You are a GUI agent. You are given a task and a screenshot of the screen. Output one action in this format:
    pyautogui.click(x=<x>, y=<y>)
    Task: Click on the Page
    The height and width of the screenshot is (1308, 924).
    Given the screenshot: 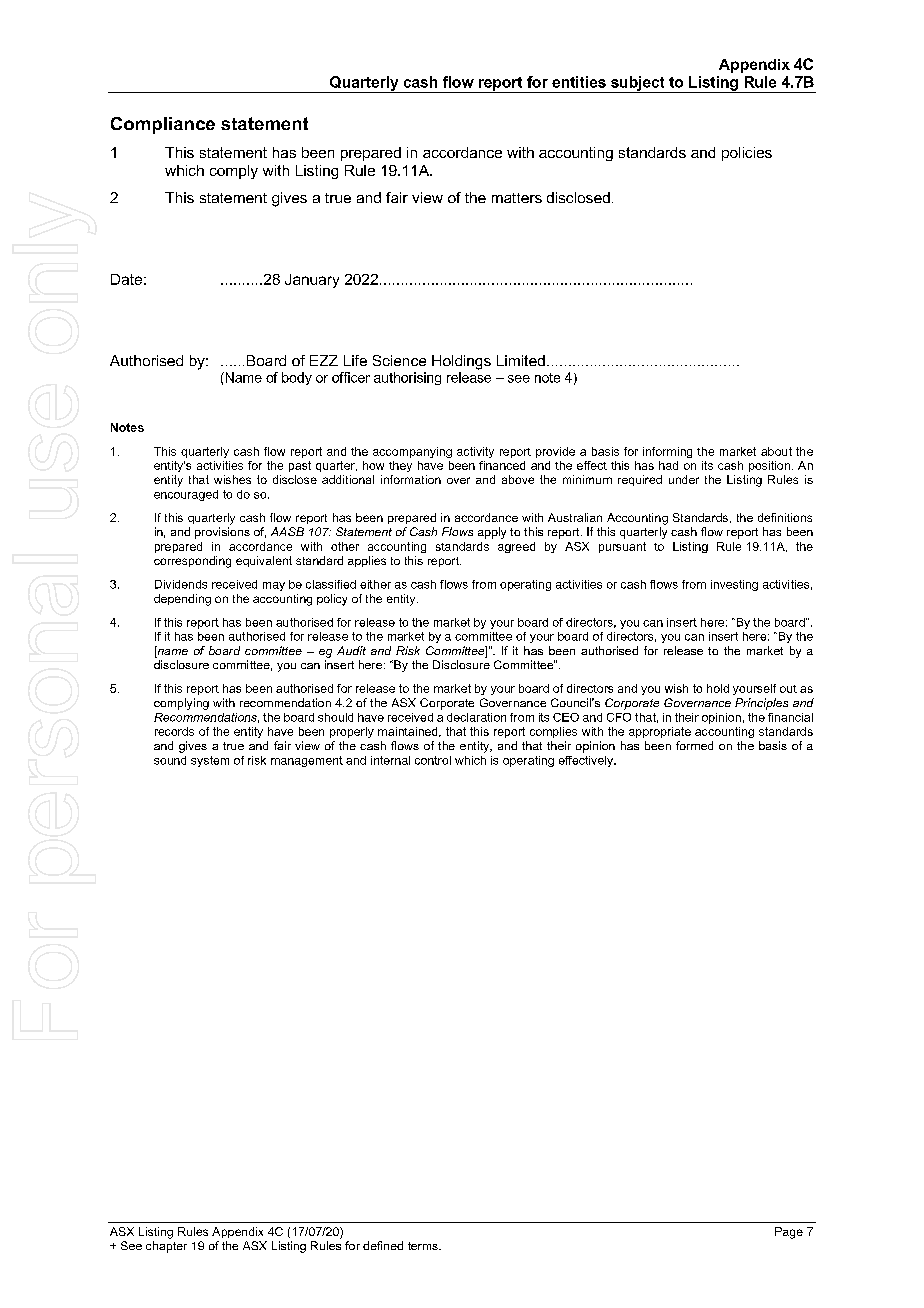 What is the action you would take?
    pyautogui.click(x=789, y=1233)
